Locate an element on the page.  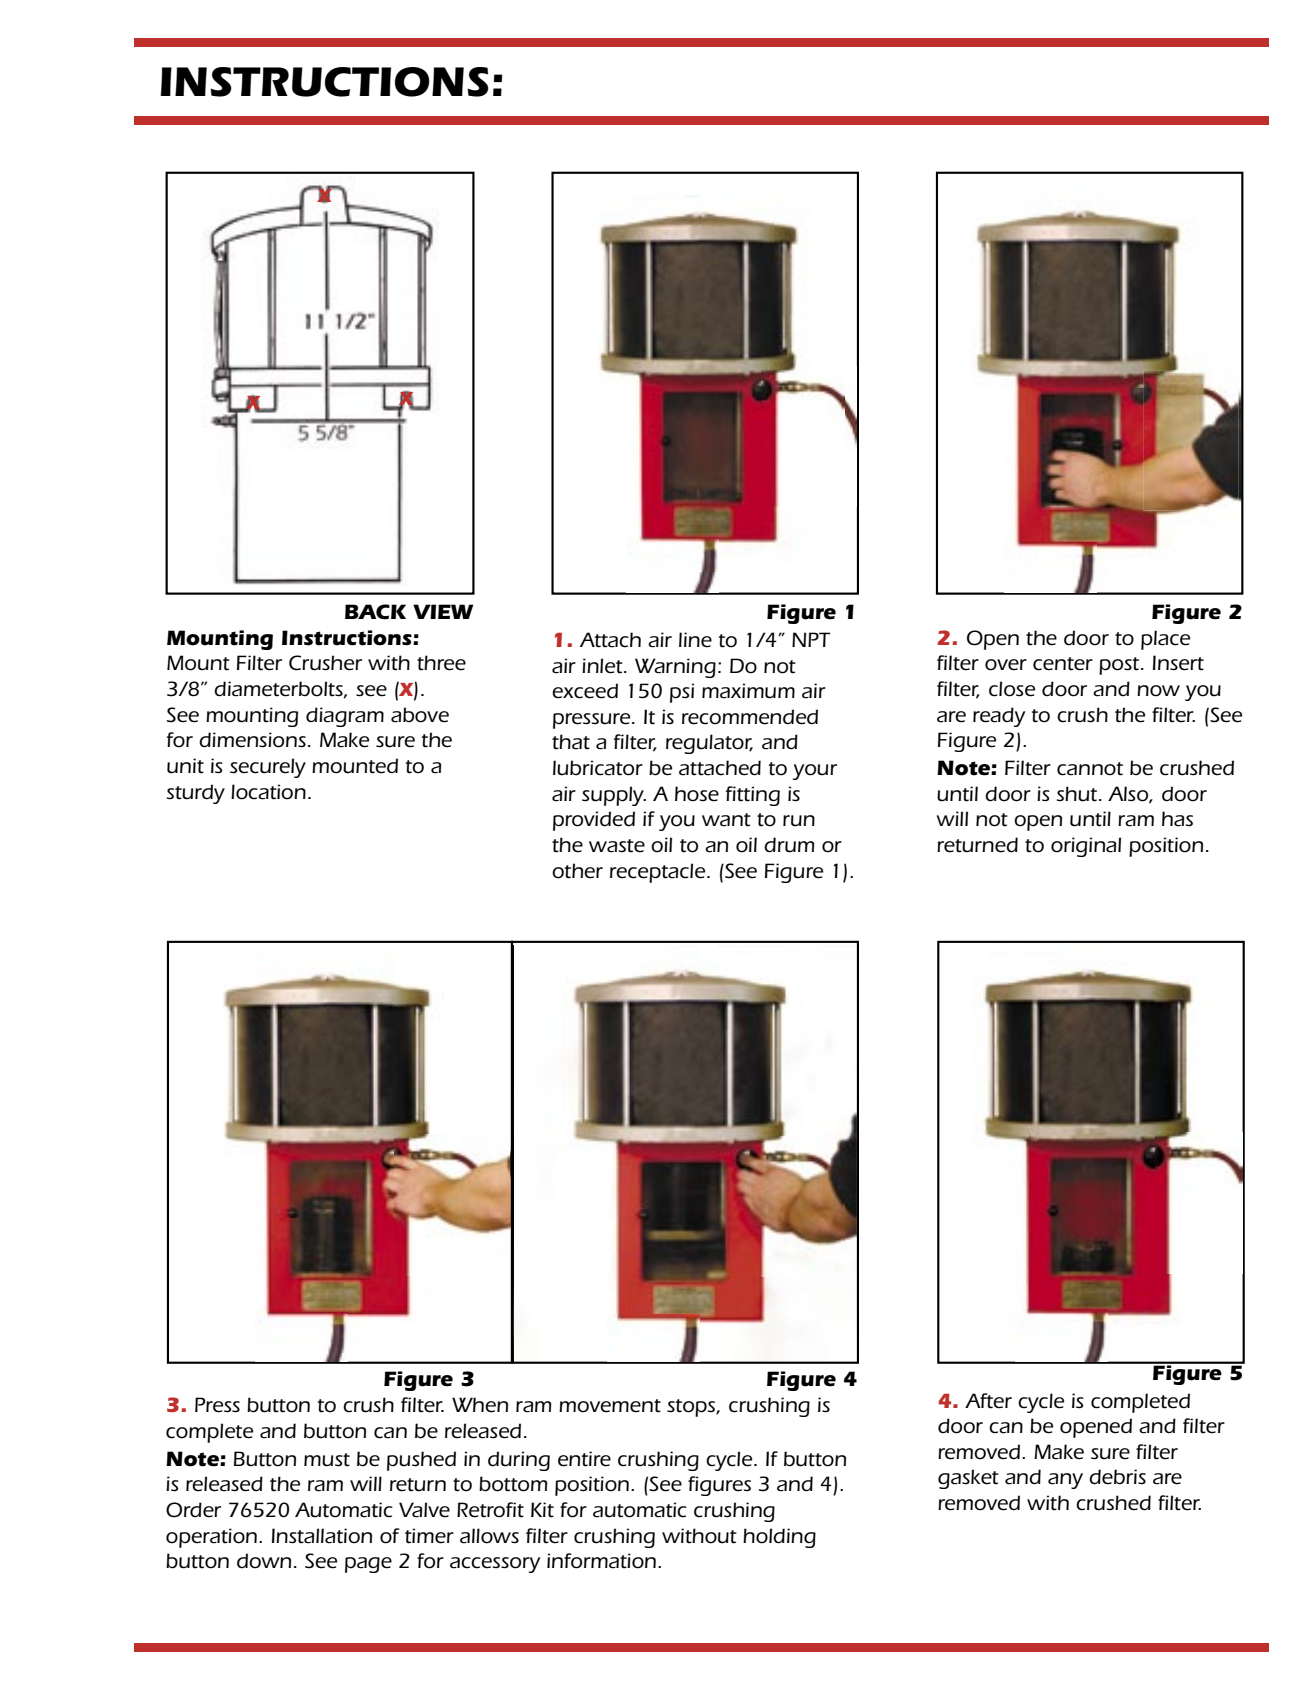
After is located at coordinates (988, 1401).
